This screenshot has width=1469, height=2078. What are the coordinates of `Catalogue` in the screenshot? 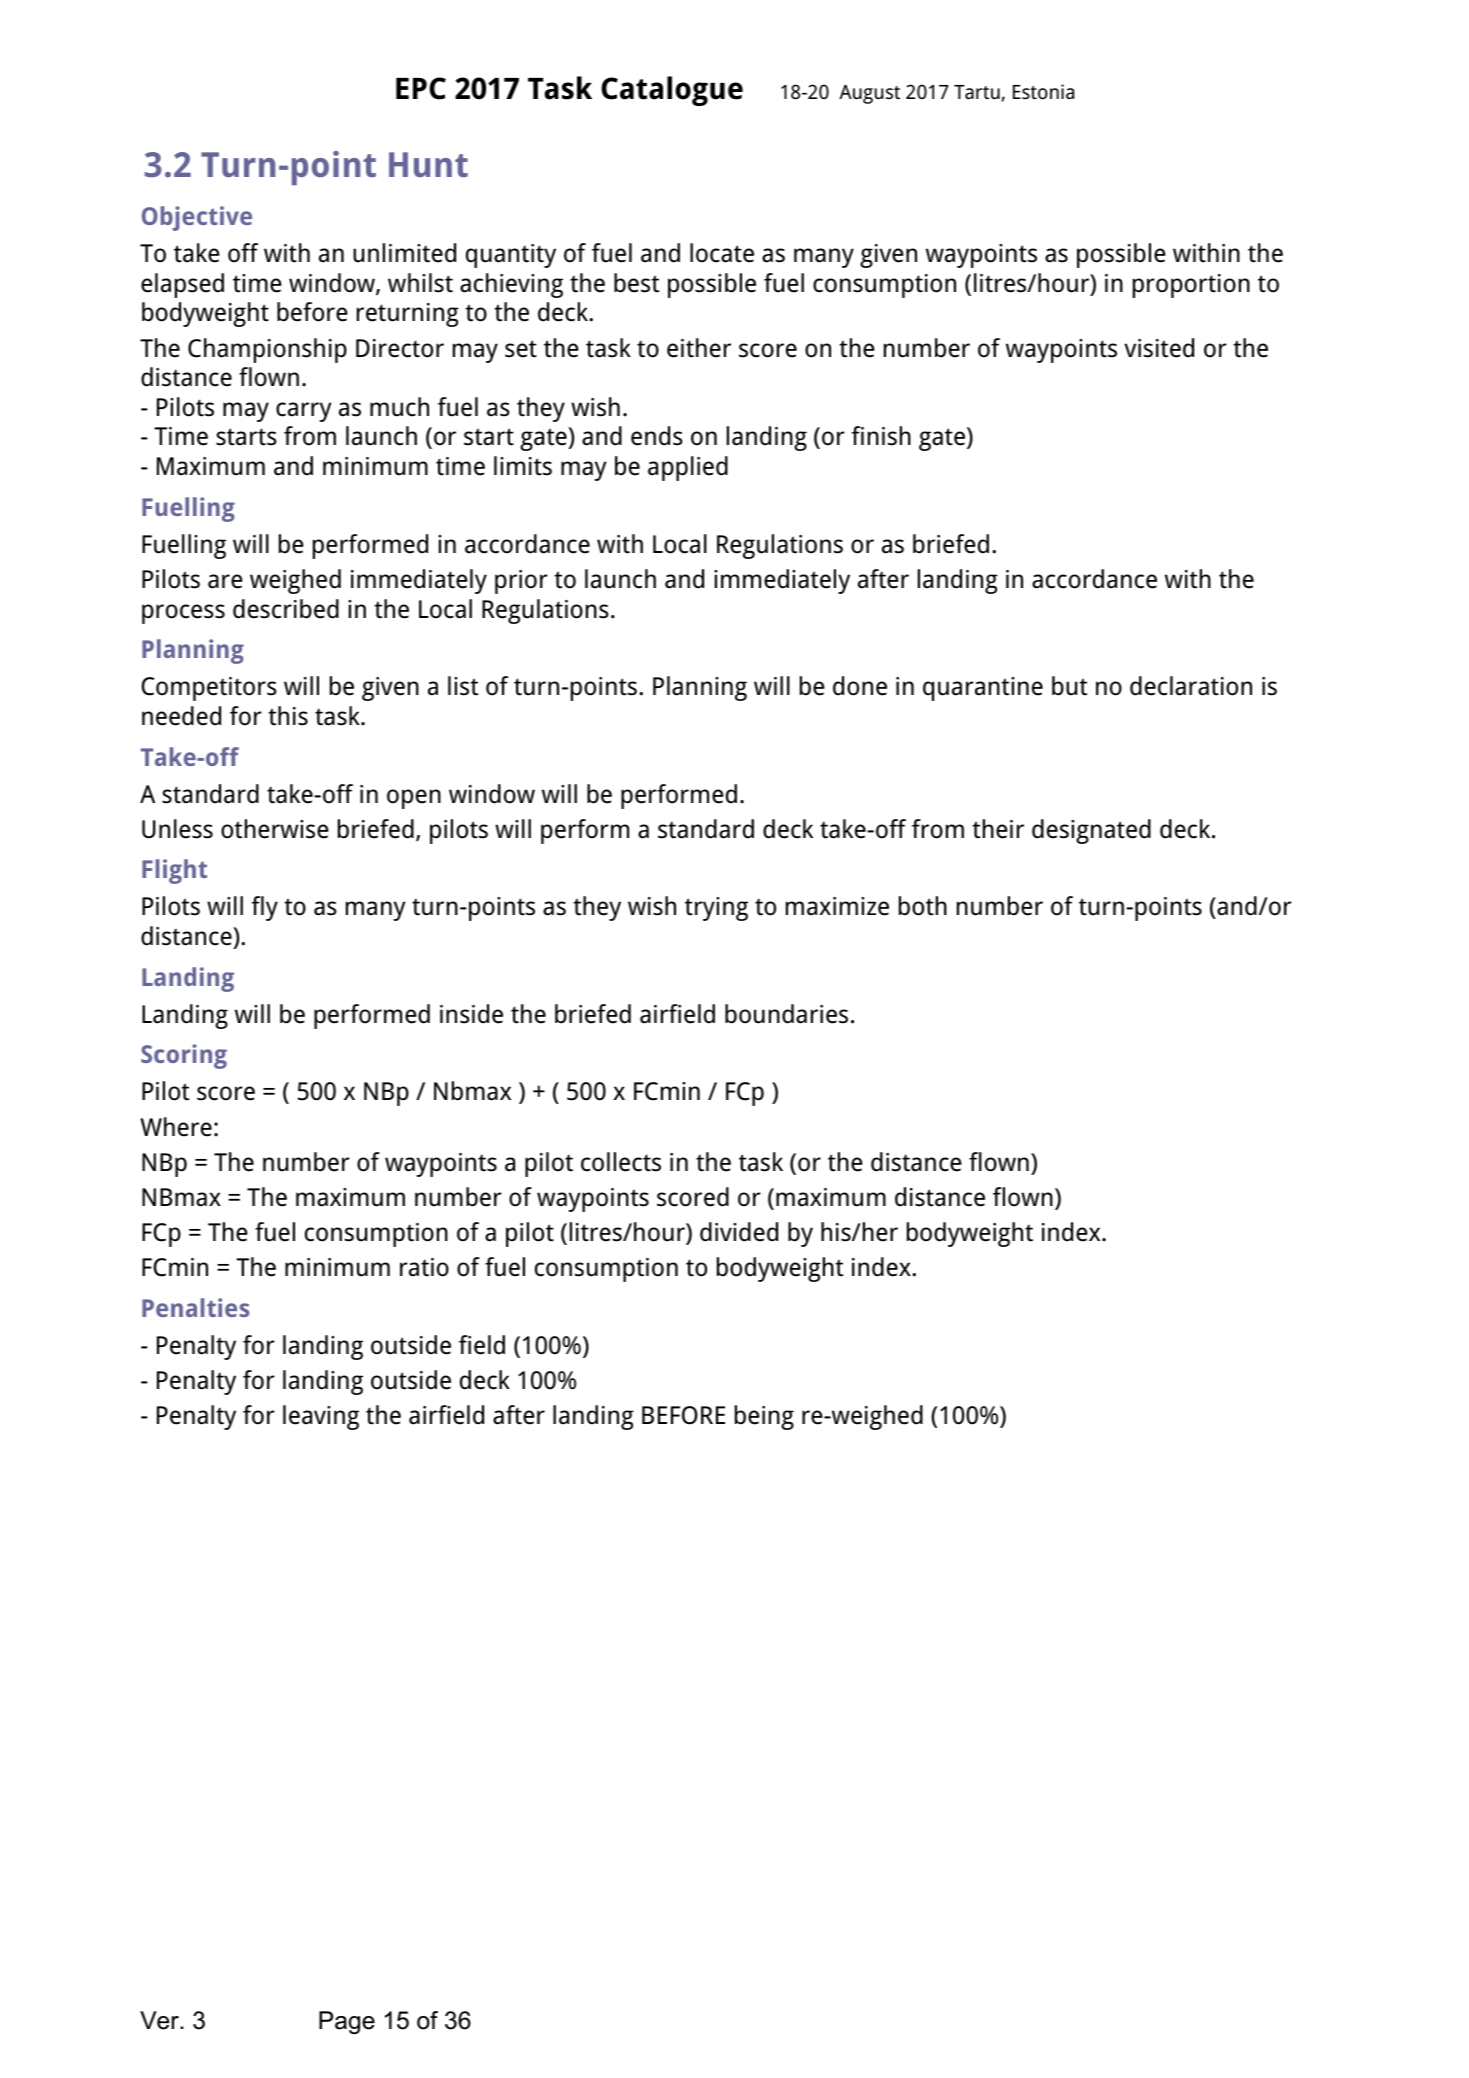 It's located at (672, 91).
